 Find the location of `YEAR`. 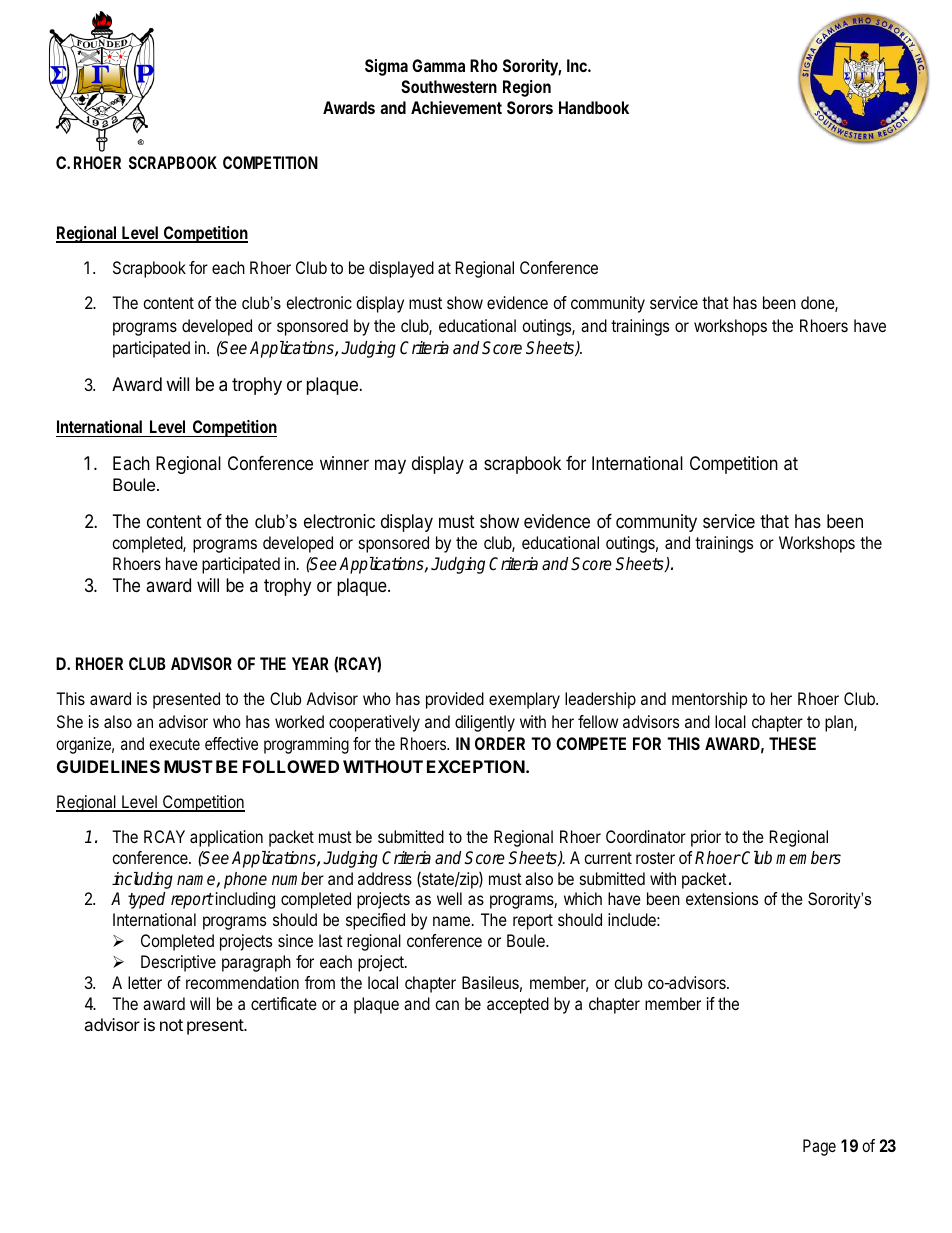

YEAR is located at coordinates (310, 663).
